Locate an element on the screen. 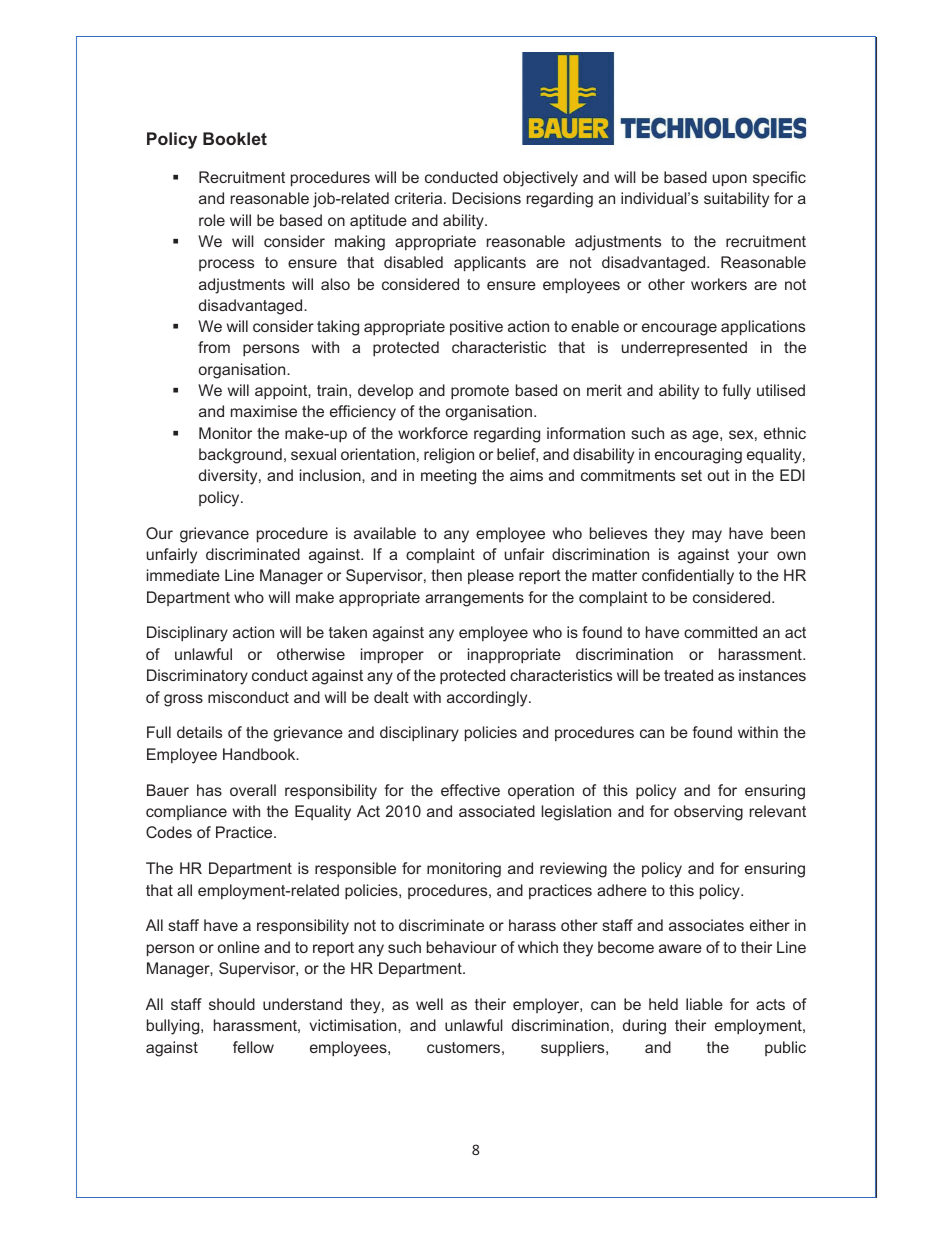  Booklet is located at coordinates (235, 138).
